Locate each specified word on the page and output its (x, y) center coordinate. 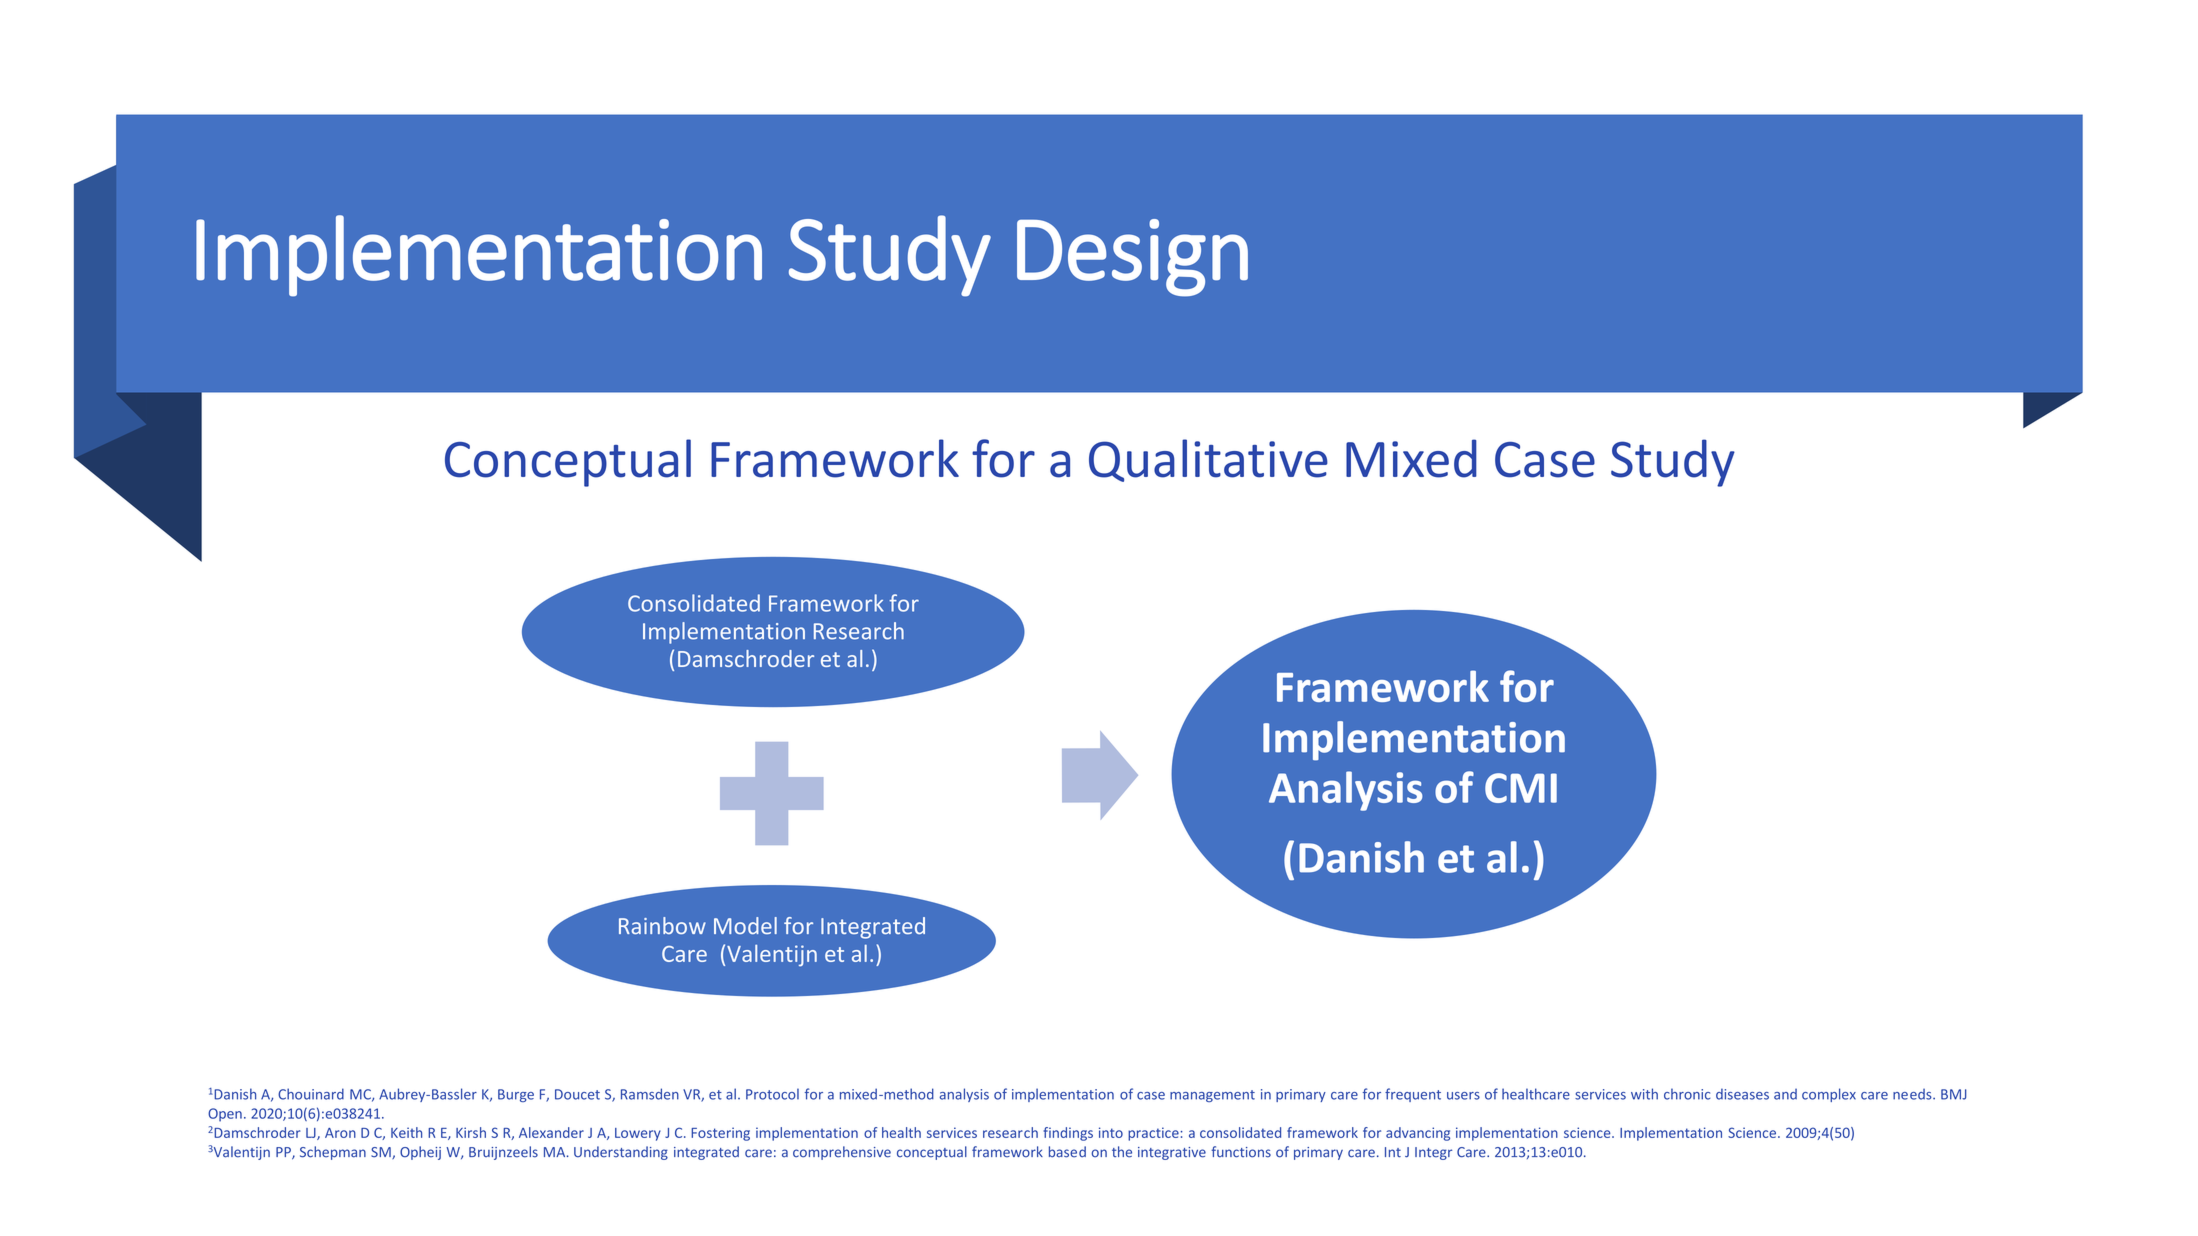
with (1644, 1094)
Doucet (577, 1094)
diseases (1742, 1094)
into (1111, 1132)
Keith (406, 1132)
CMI (1521, 788)
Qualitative (1208, 460)
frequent (1413, 1095)
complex (1829, 1095)
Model (745, 925)
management (1212, 1096)
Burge (516, 1095)
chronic (1687, 1094)
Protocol (772, 1094)
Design (1132, 258)
